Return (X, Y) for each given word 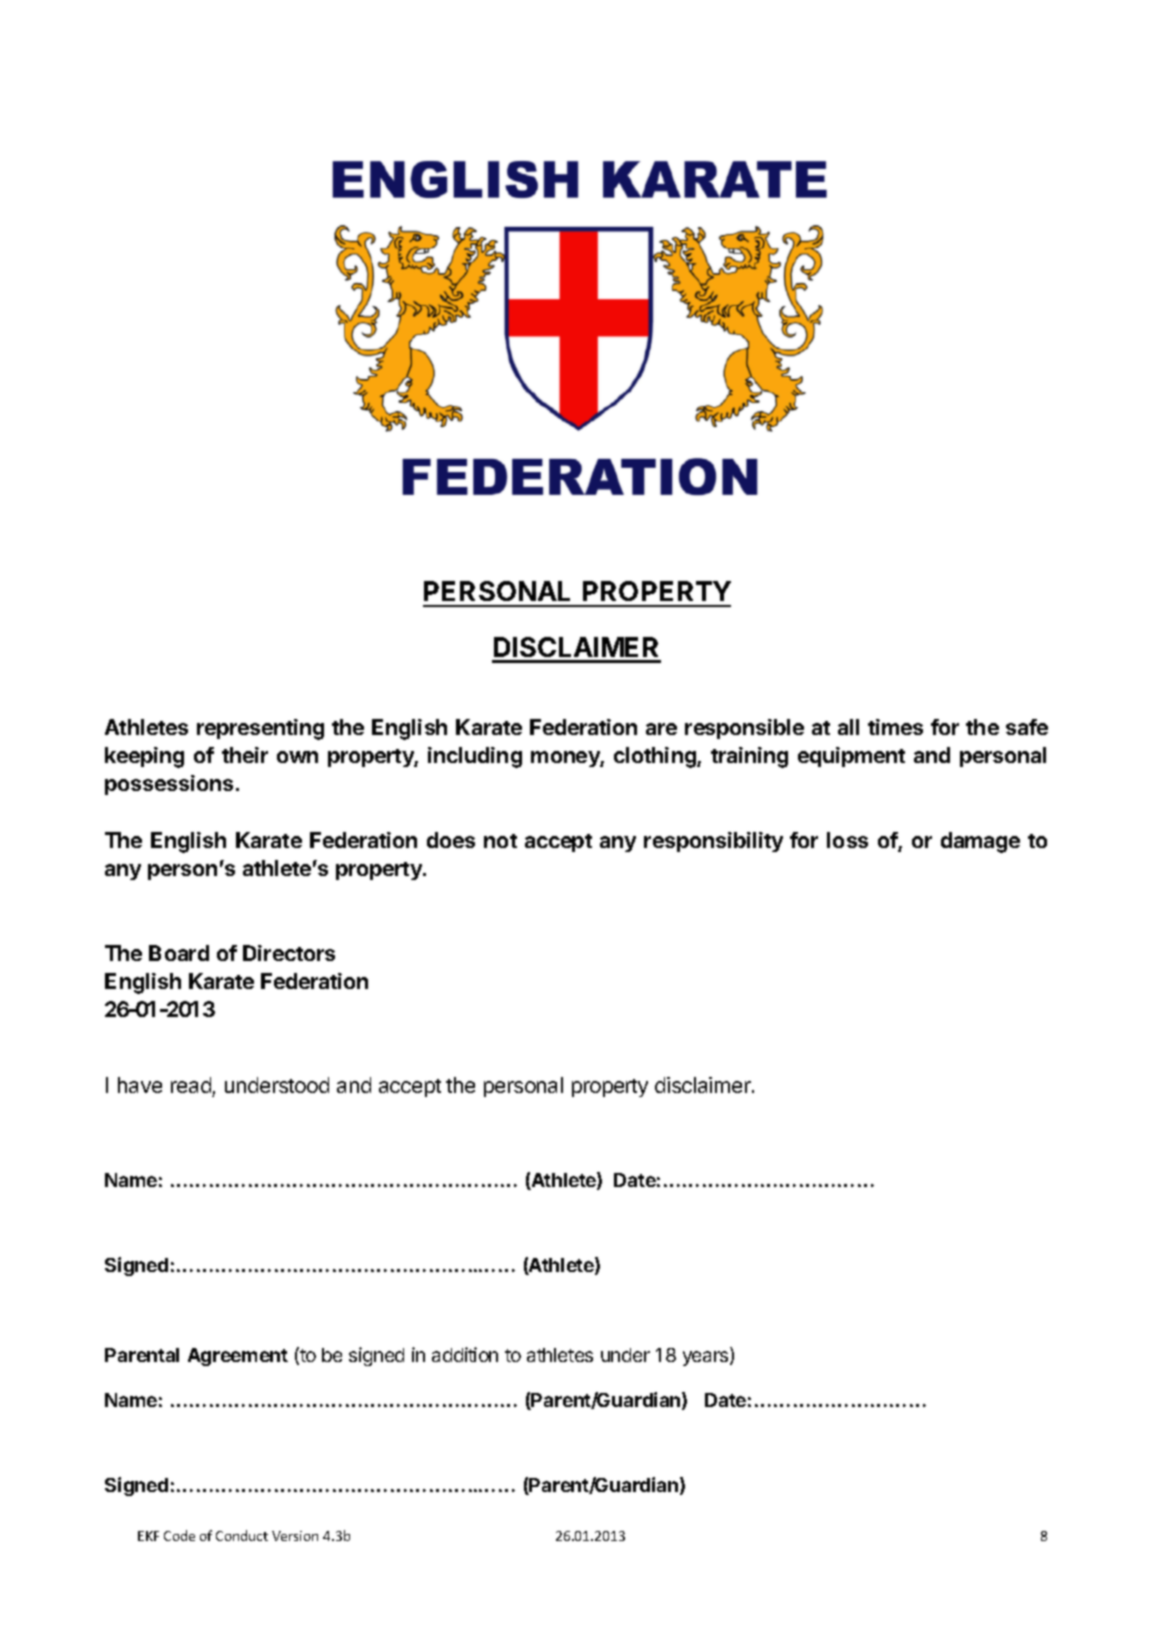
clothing (656, 757)
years (707, 1358)
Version (295, 1536)
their (245, 755)
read (191, 1085)
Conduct (242, 1535)
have (140, 1085)
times (895, 727)
